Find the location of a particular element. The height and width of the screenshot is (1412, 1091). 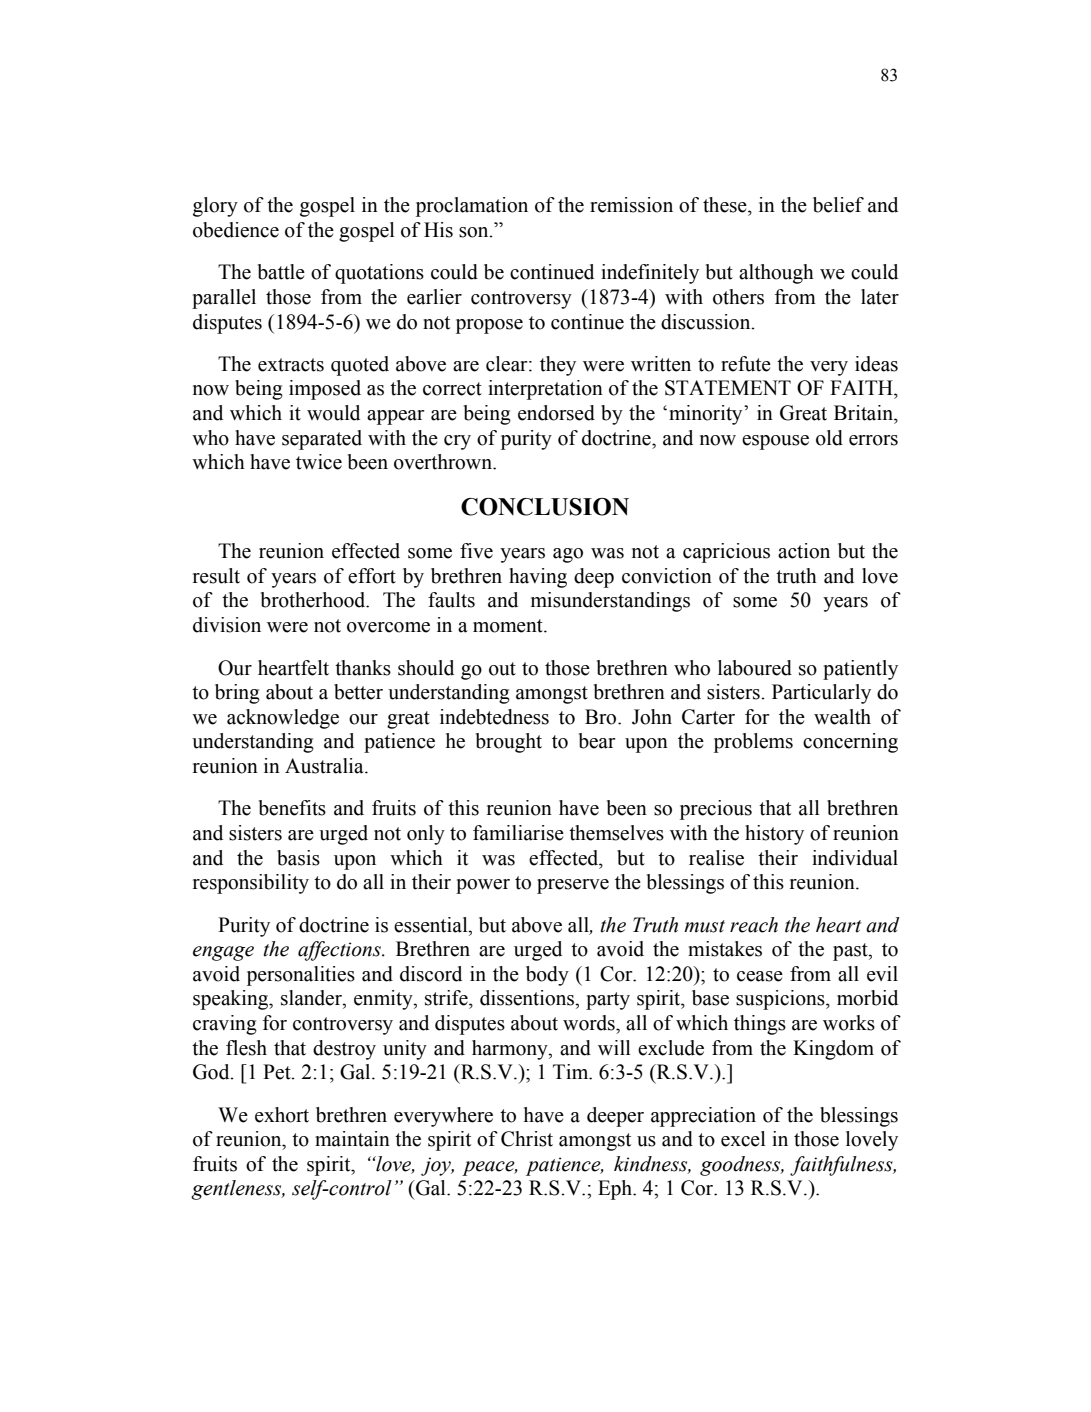

acknowledge is located at coordinates (283, 719).
